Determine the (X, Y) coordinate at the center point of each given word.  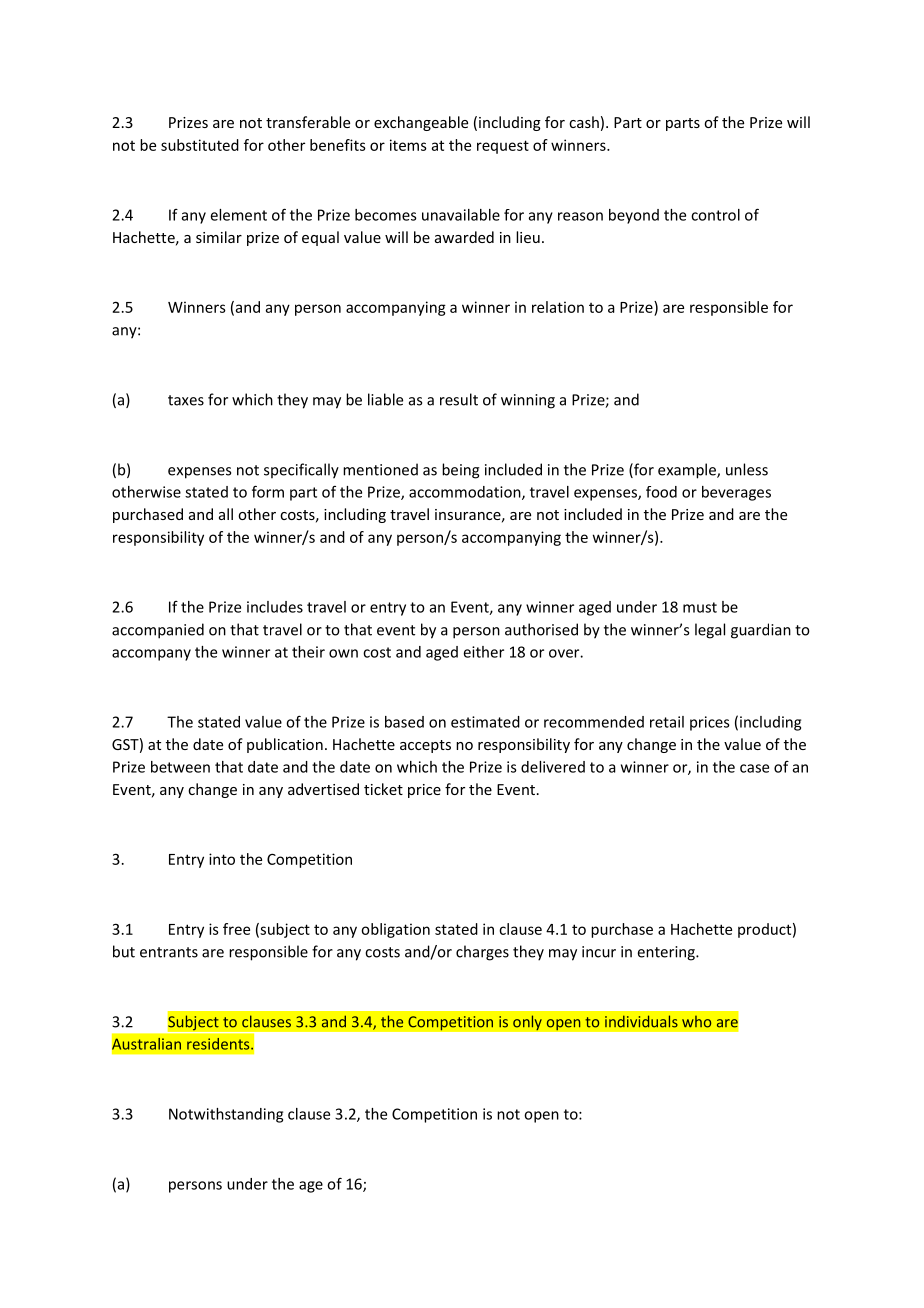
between (180, 767)
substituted (200, 145)
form (268, 491)
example (688, 471)
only (527, 1023)
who (696, 1022)
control (715, 215)
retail (667, 722)
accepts (425, 746)
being (461, 471)
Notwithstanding (226, 1115)
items (408, 145)
